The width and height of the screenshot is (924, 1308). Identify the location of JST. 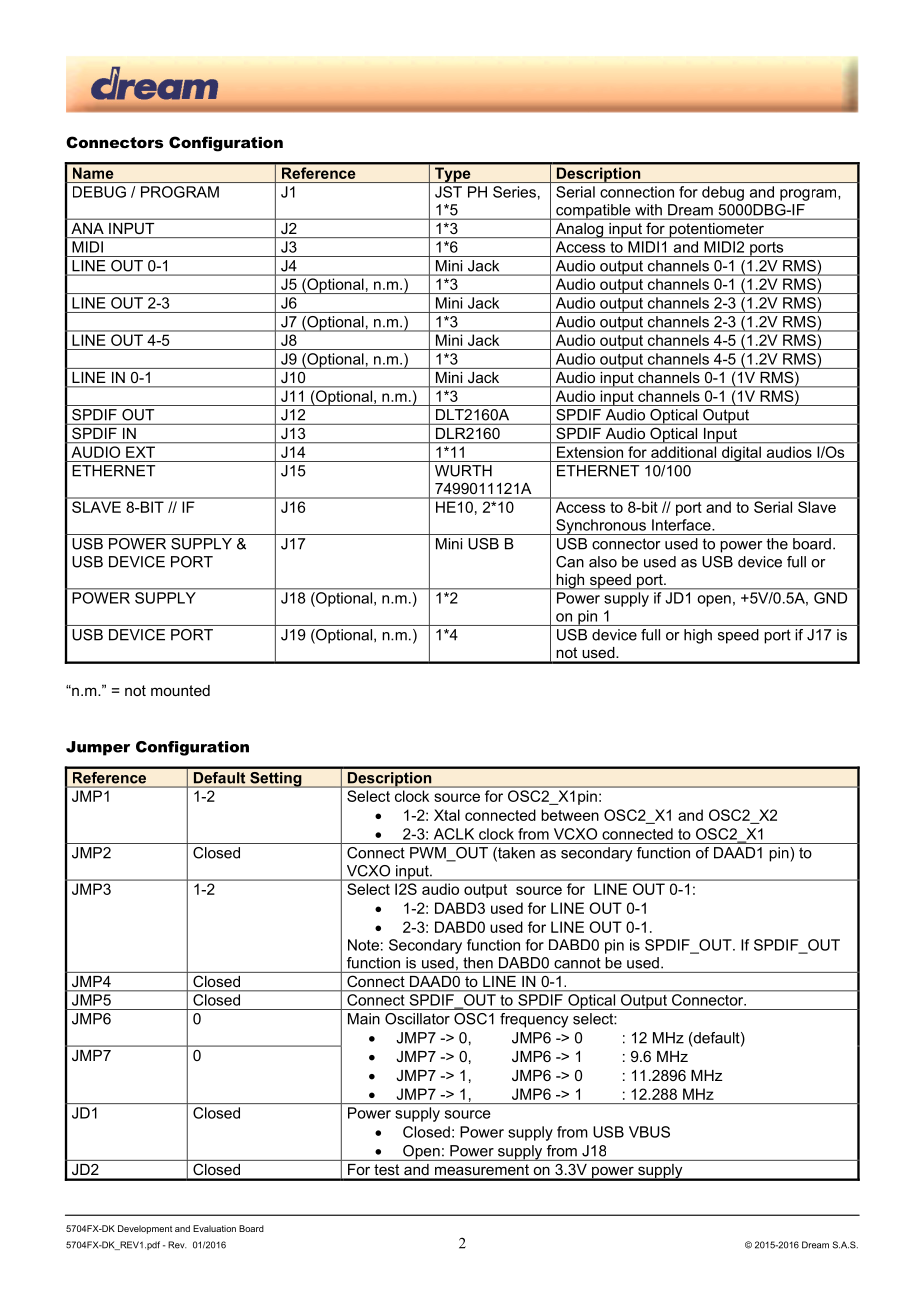
(448, 192).
